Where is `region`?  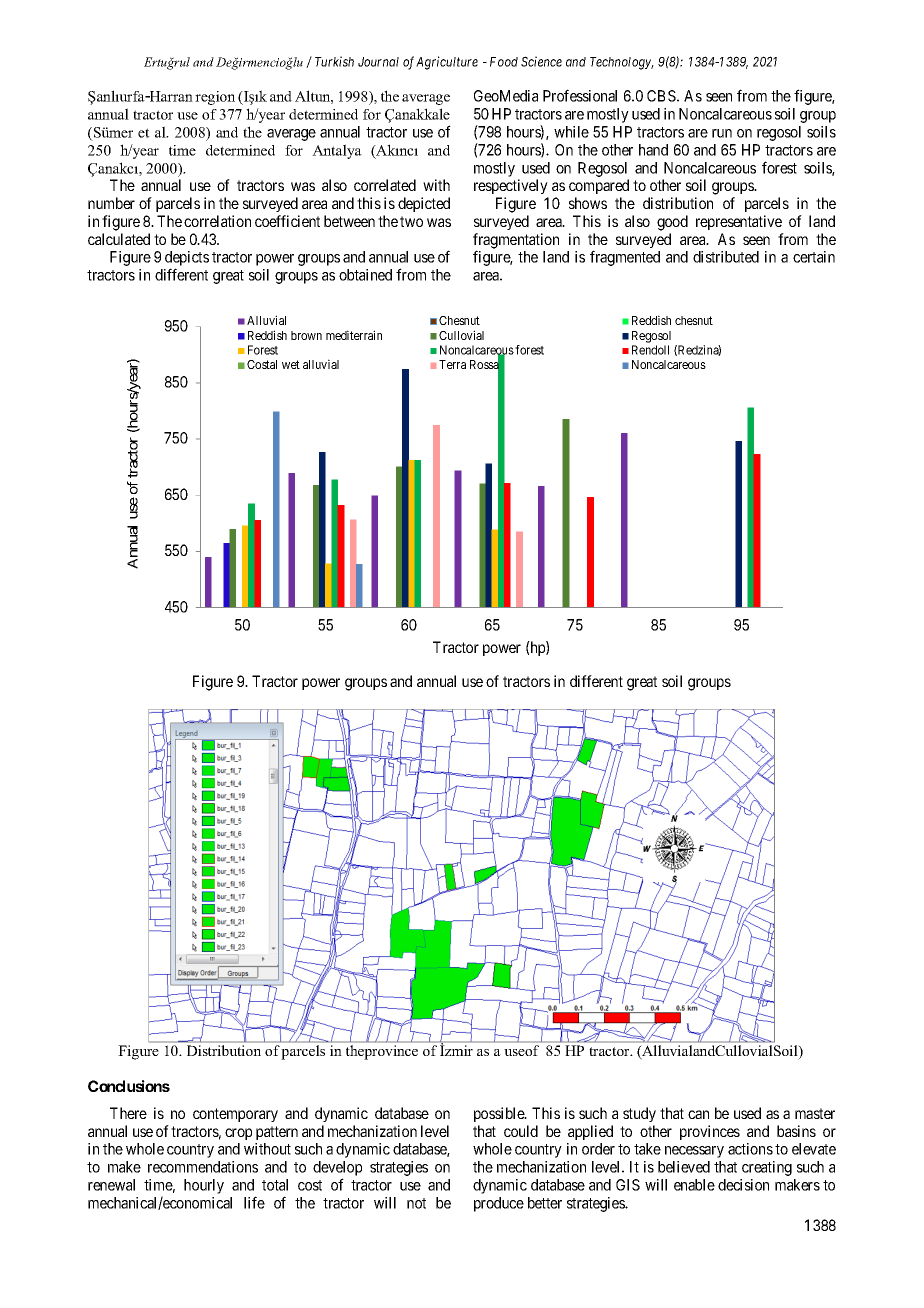
region is located at coordinates (215, 98).
